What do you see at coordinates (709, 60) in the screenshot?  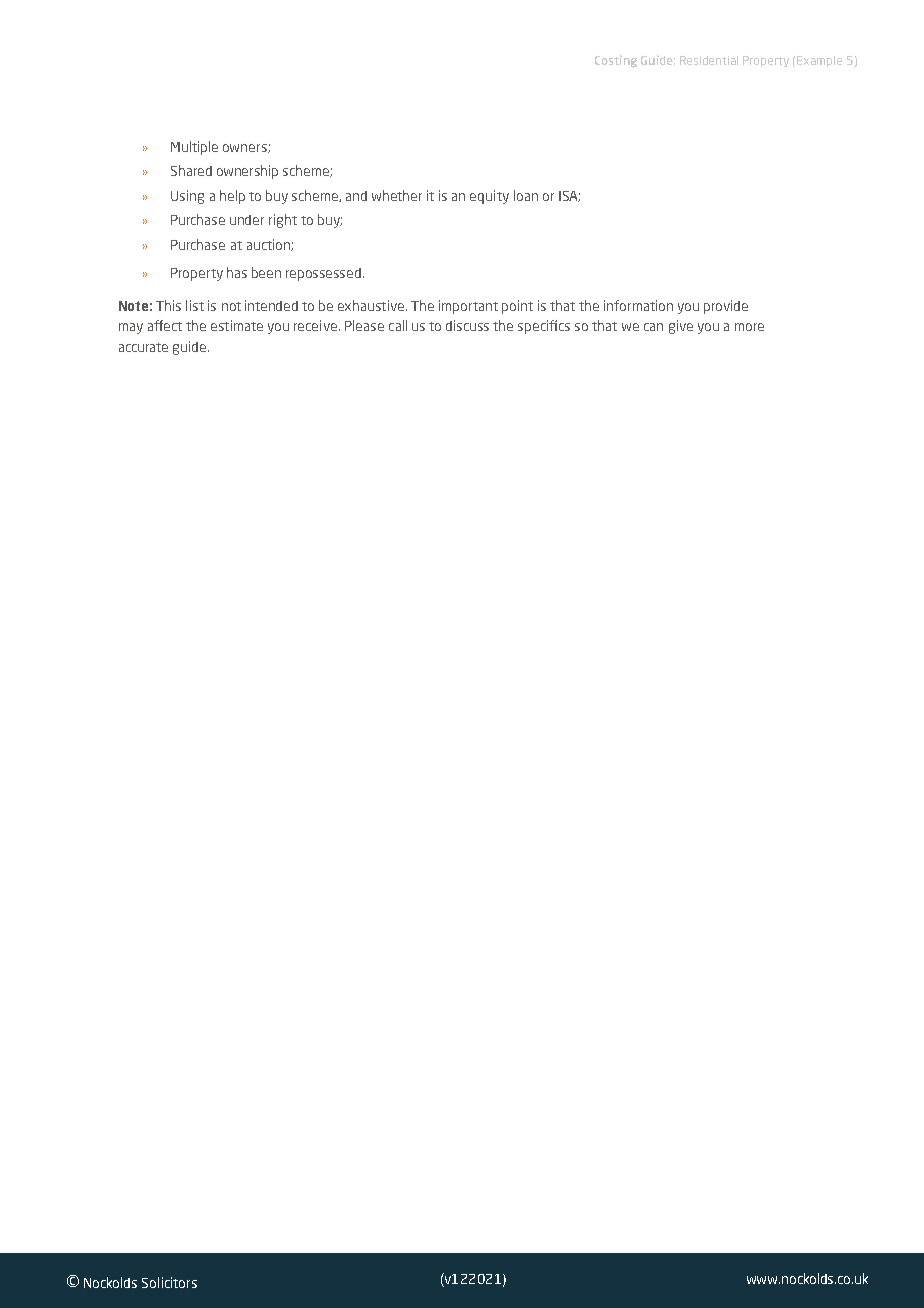 I see `Residential` at bounding box center [709, 60].
